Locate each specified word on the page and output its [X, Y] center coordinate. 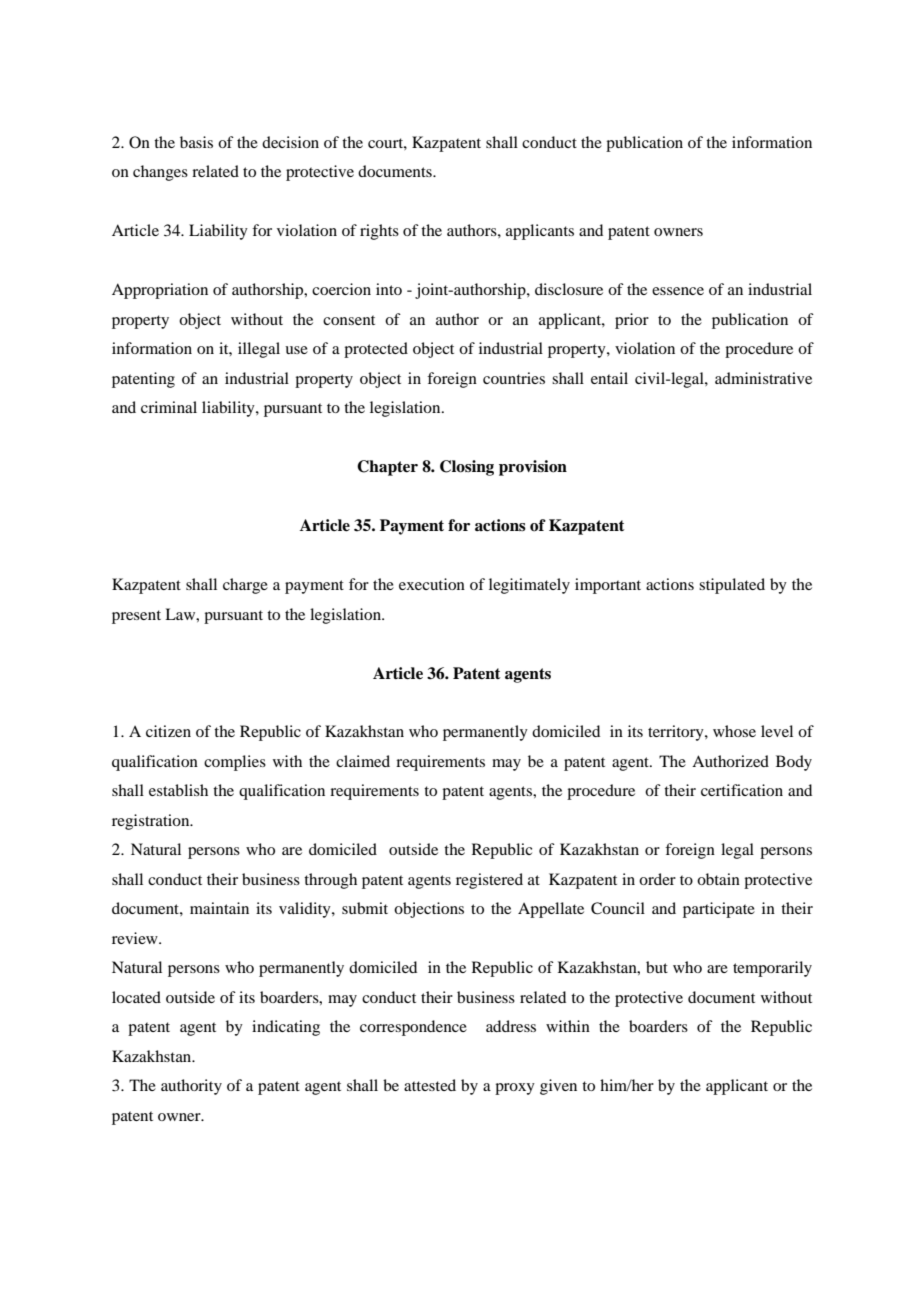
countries [514, 378]
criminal [169, 407]
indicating [286, 1028]
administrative [763, 378]
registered [489, 881]
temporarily [772, 969]
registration [152, 822]
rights [379, 232]
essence [678, 291]
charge [245, 586]
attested [430, 1085]
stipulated [732, 586]
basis [196, 142]
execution [432, 584]
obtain [718, 879]
